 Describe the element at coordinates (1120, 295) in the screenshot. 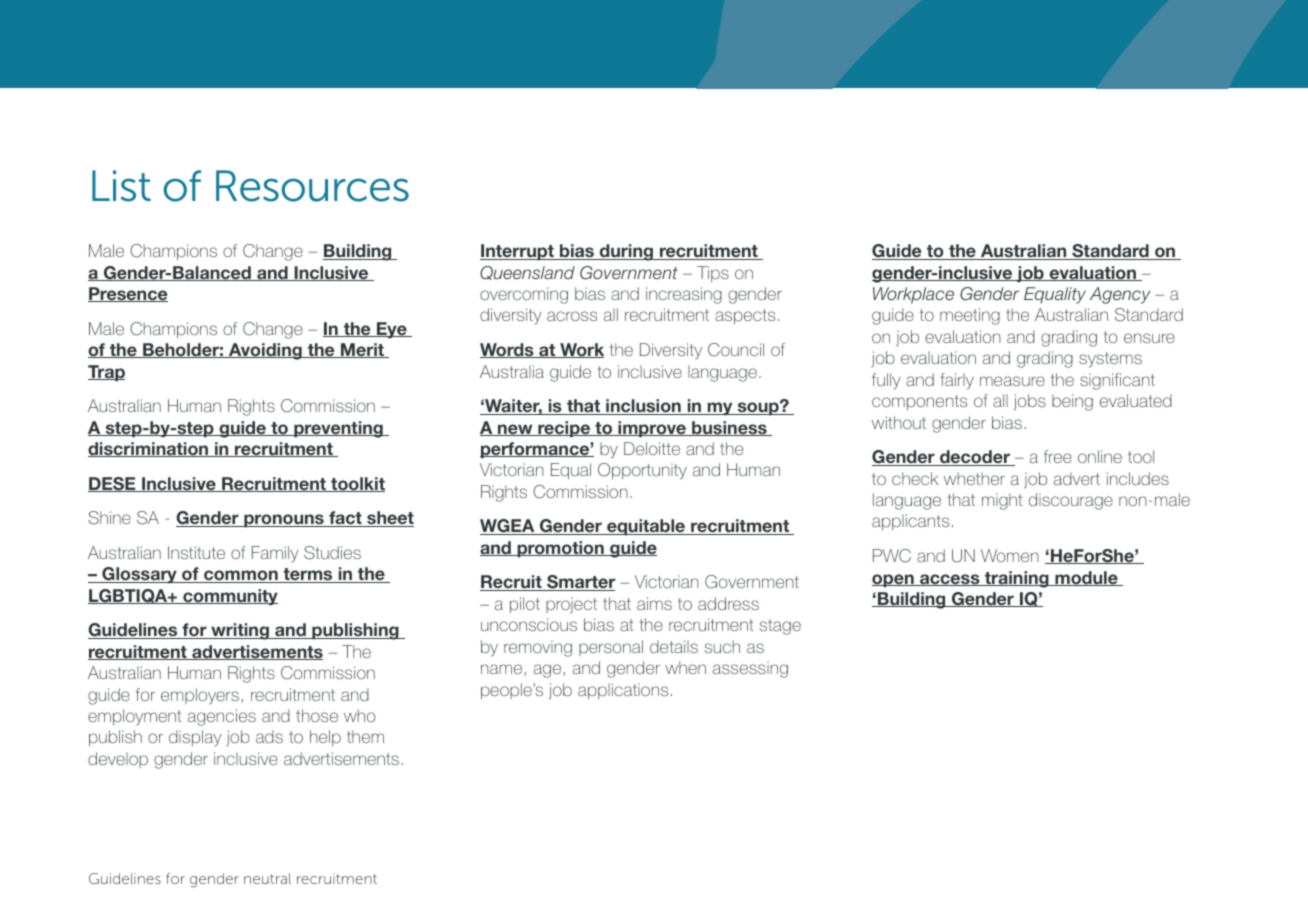

I see `Agency` at that location.
